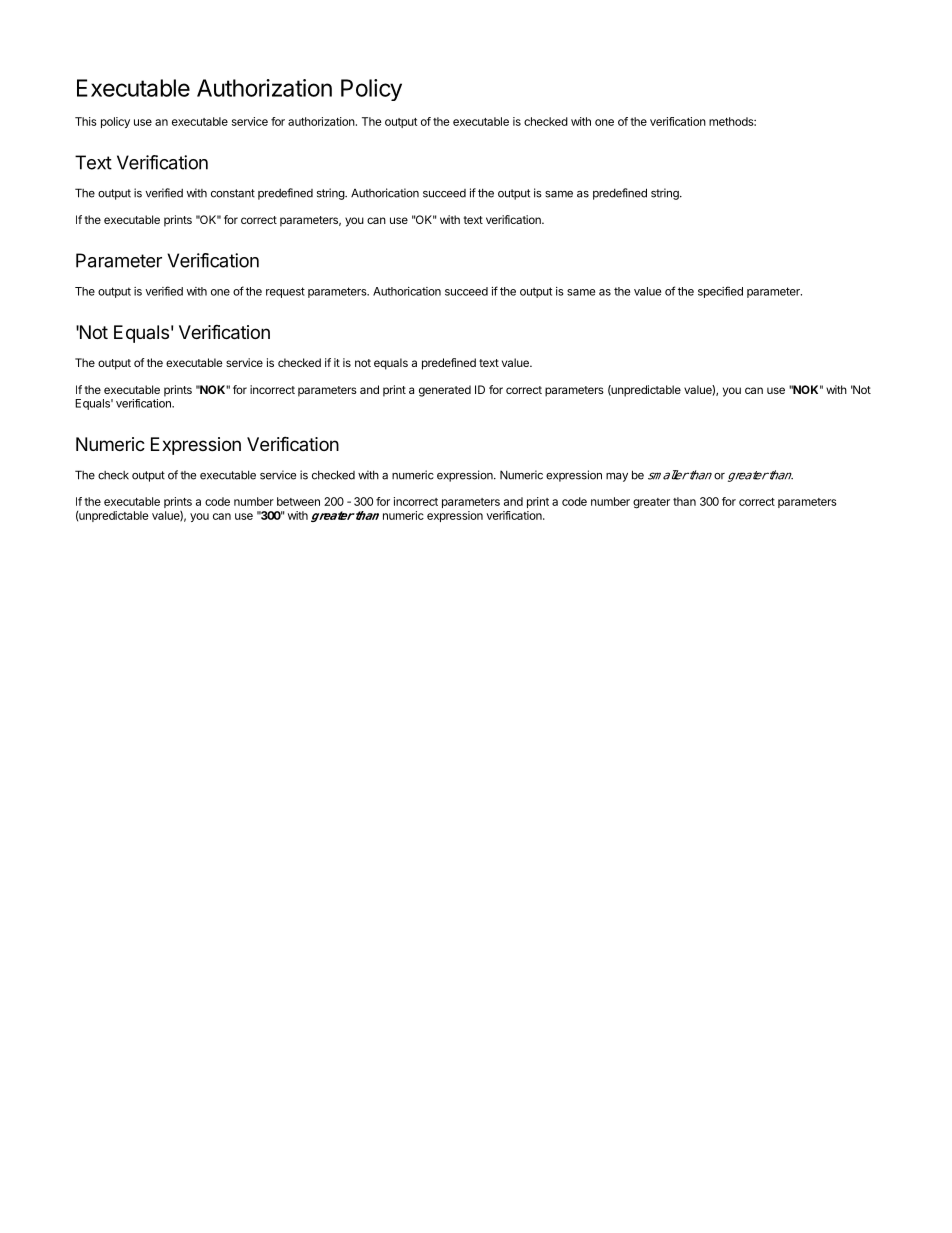 Image resolution: width=952 pixels, height=1233 pixels. What do you see at coordinates (617, 477) in the screenshot?
I see `may` at bounding box center [617, 477].
